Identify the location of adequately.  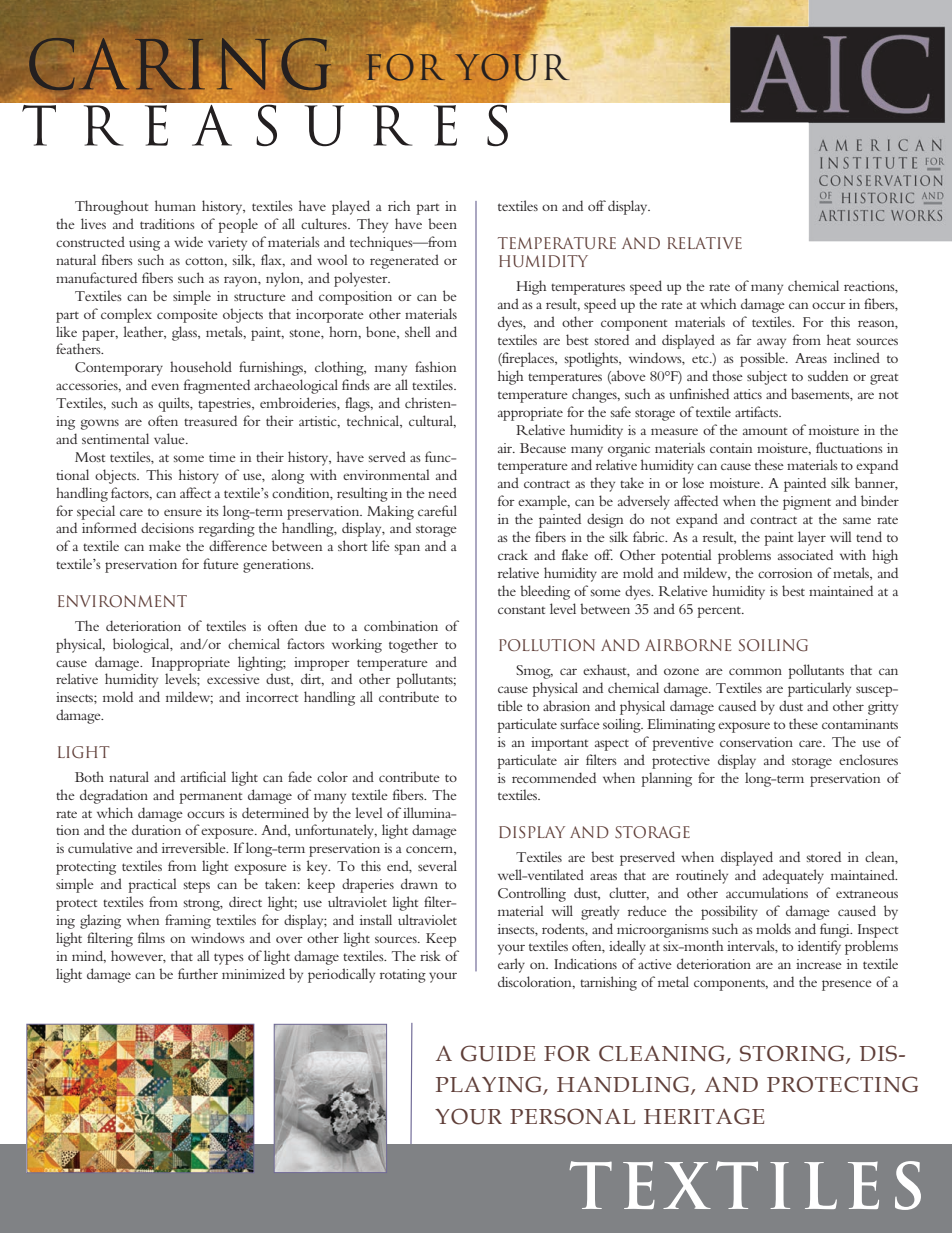
(793, 876).
